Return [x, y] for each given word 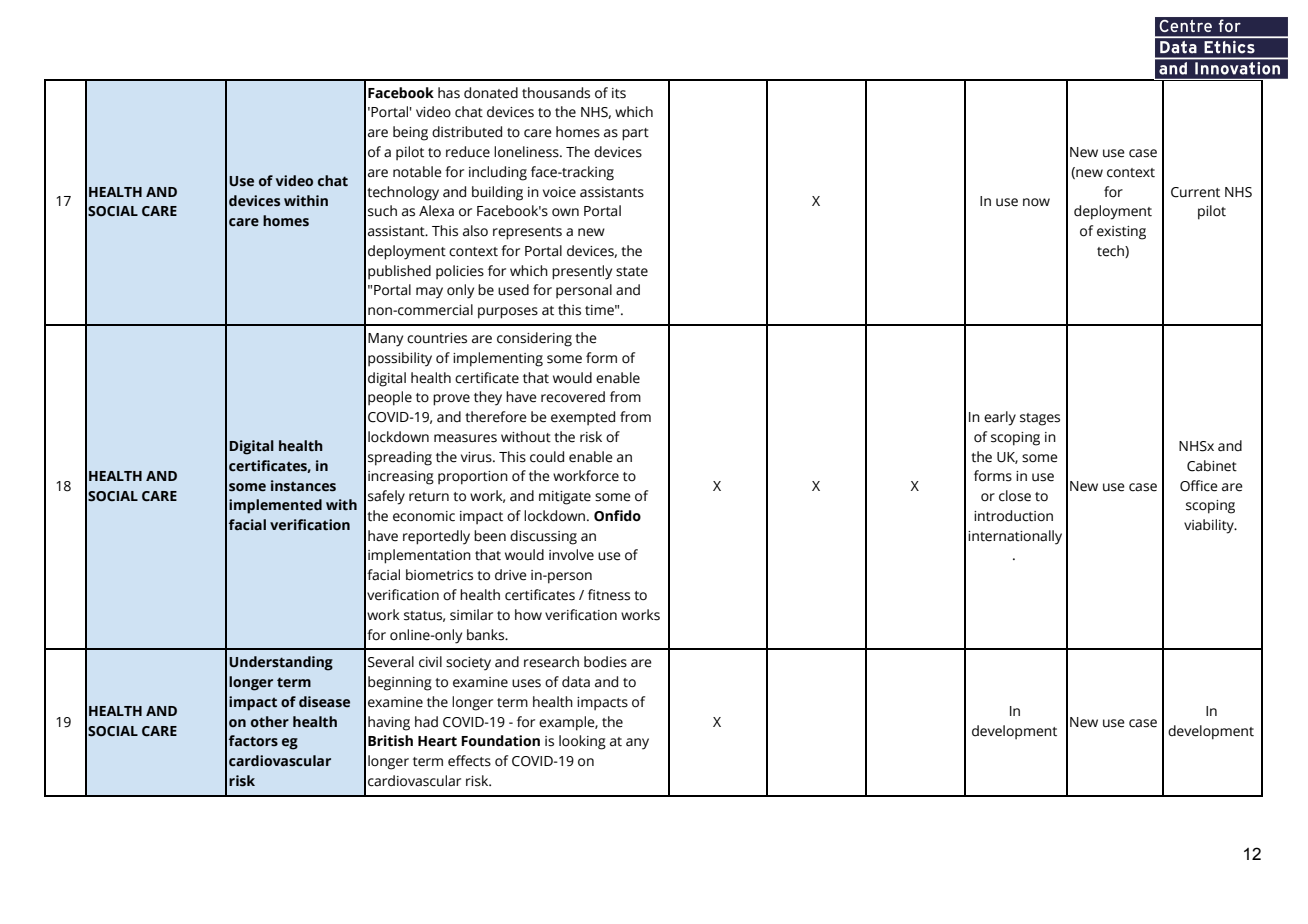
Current [1195, 192]
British [390, 741]
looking [582, 742]
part [635, 134]
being [410, 133]
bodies [605, 662]
